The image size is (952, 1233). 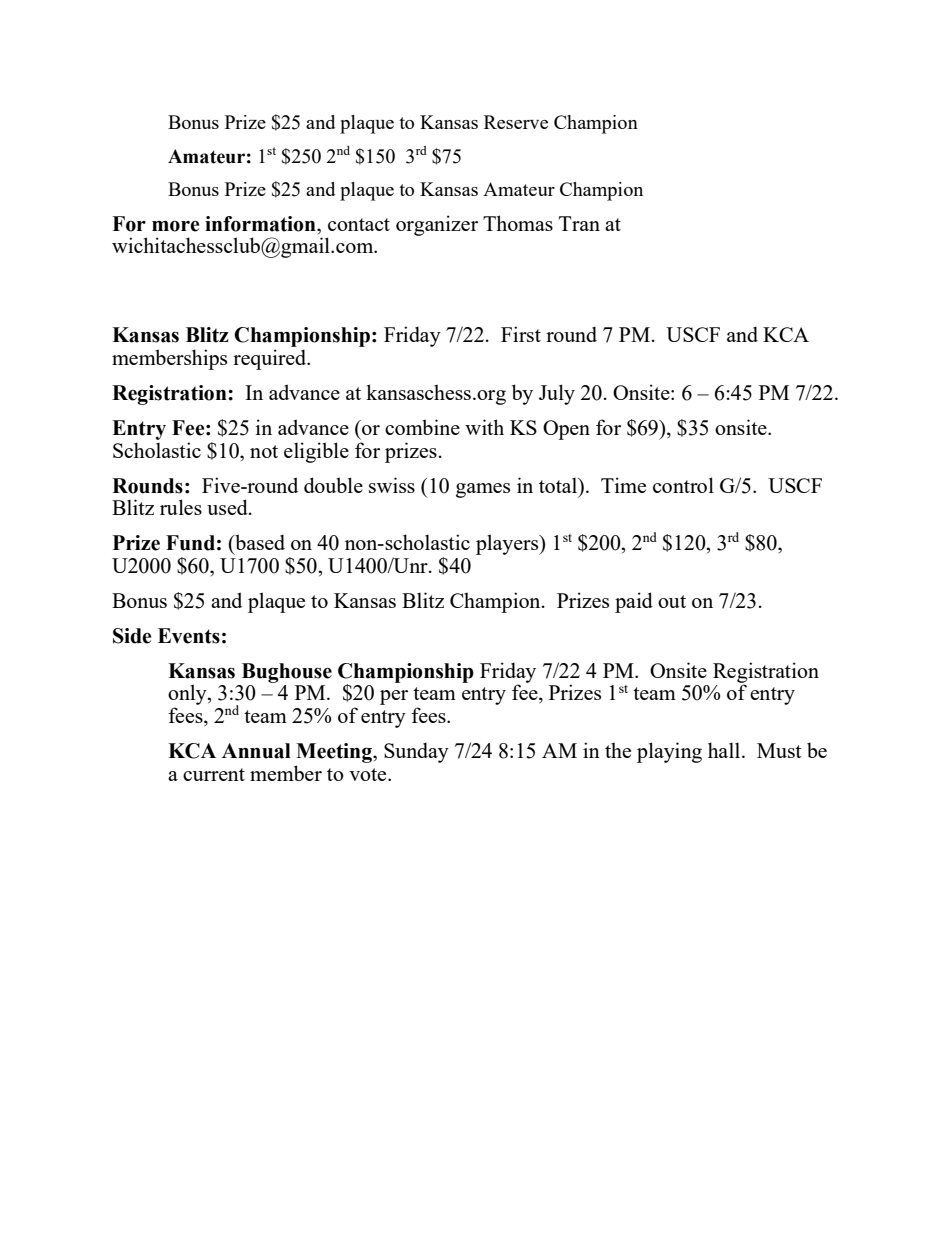 What do you see at coordinates (416, 752) in the image?
I see `Sunday` at bounding box center [416, 752].
